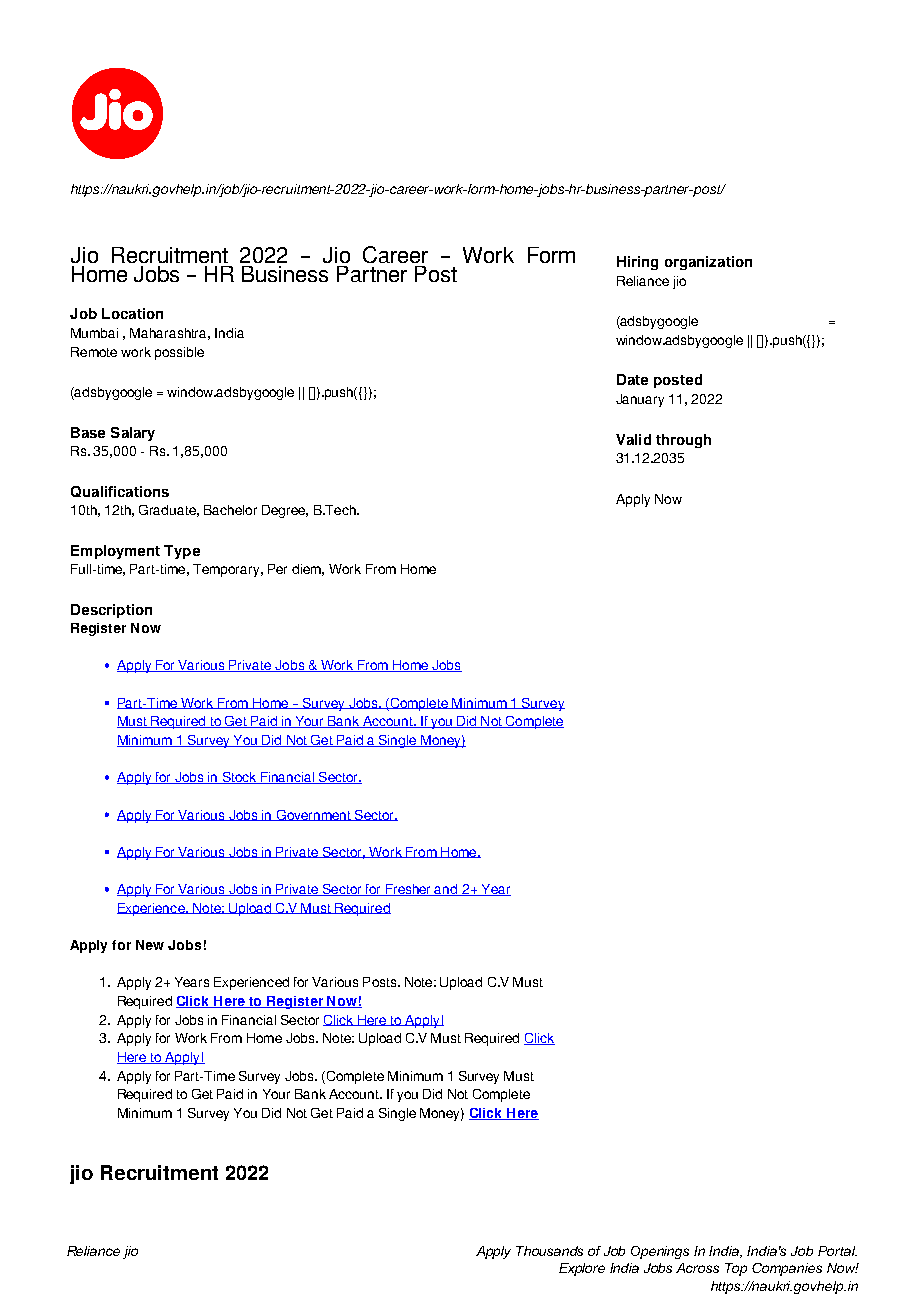 Image resolution: width=924 pixels, height=1308 pixels. Describe the element at coordinates (239, 778) in the page. I see `Stock` at that location.
